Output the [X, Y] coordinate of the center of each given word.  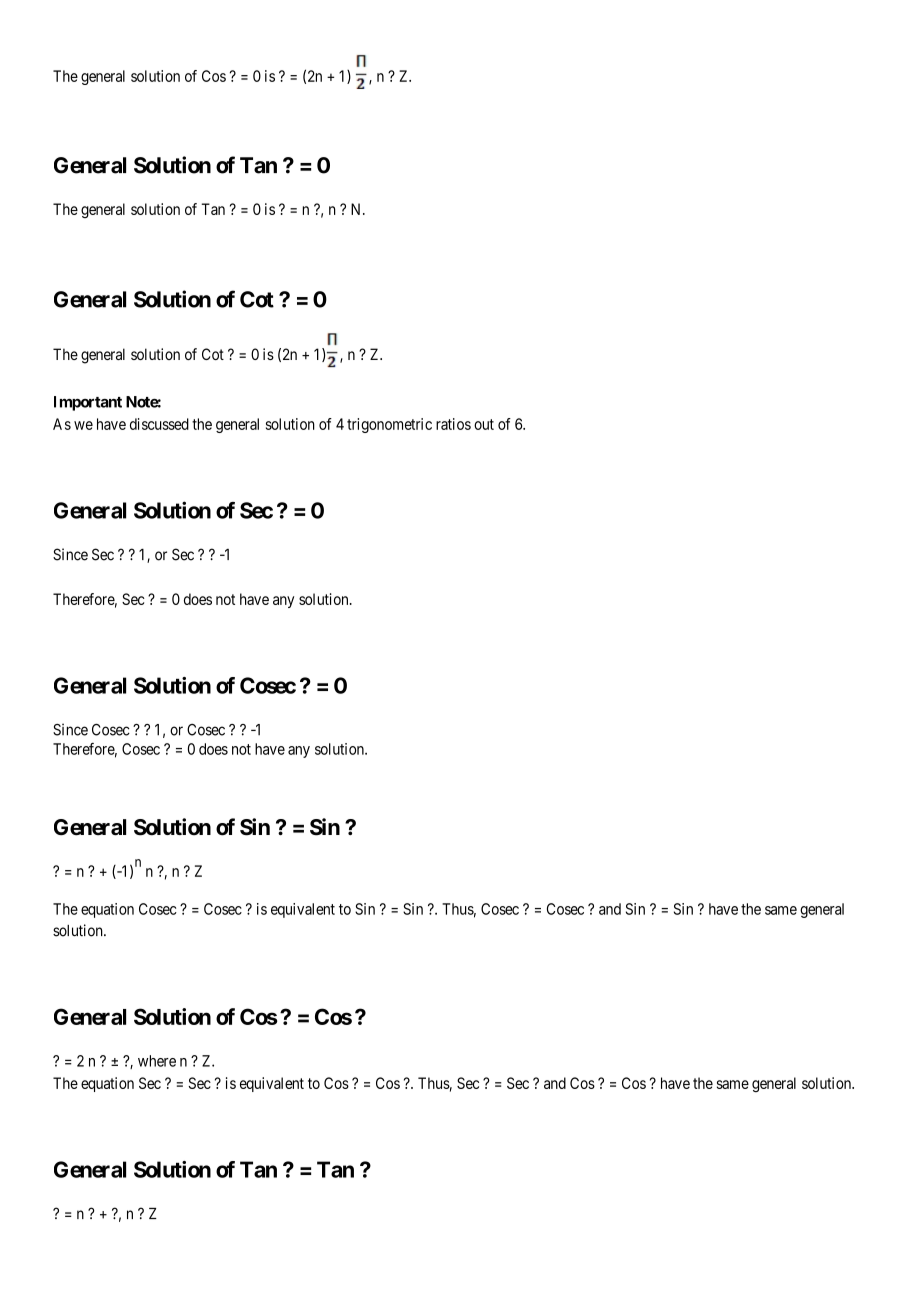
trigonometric [389, 425]
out [484, 424]
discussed [159, 424]
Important [88, 403]
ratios [453, 424]
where [157, 1061]
